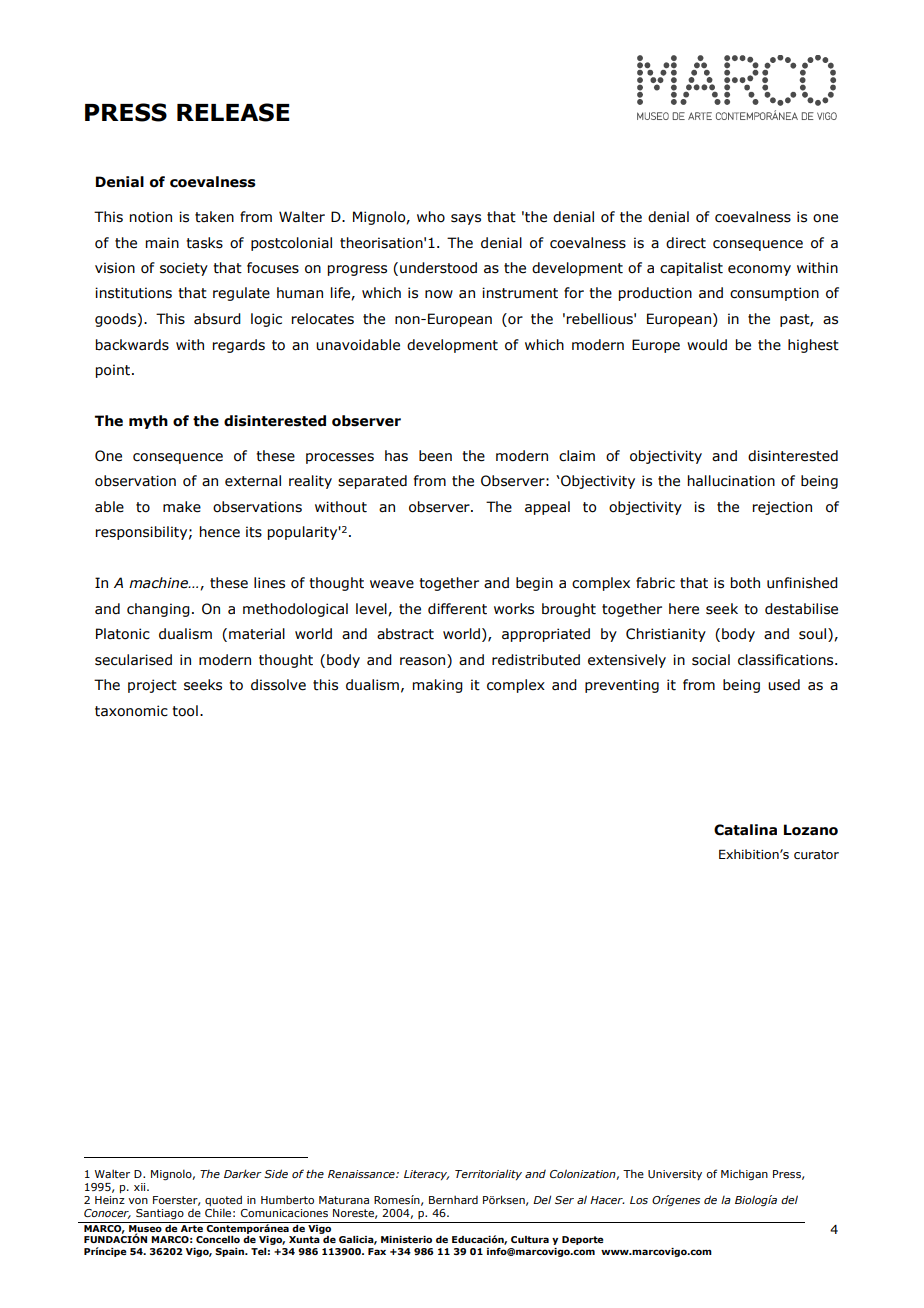  What do you see at coordinates (435, 456) in the screenshot?
I see `been` at bounding box center [435, 456].
